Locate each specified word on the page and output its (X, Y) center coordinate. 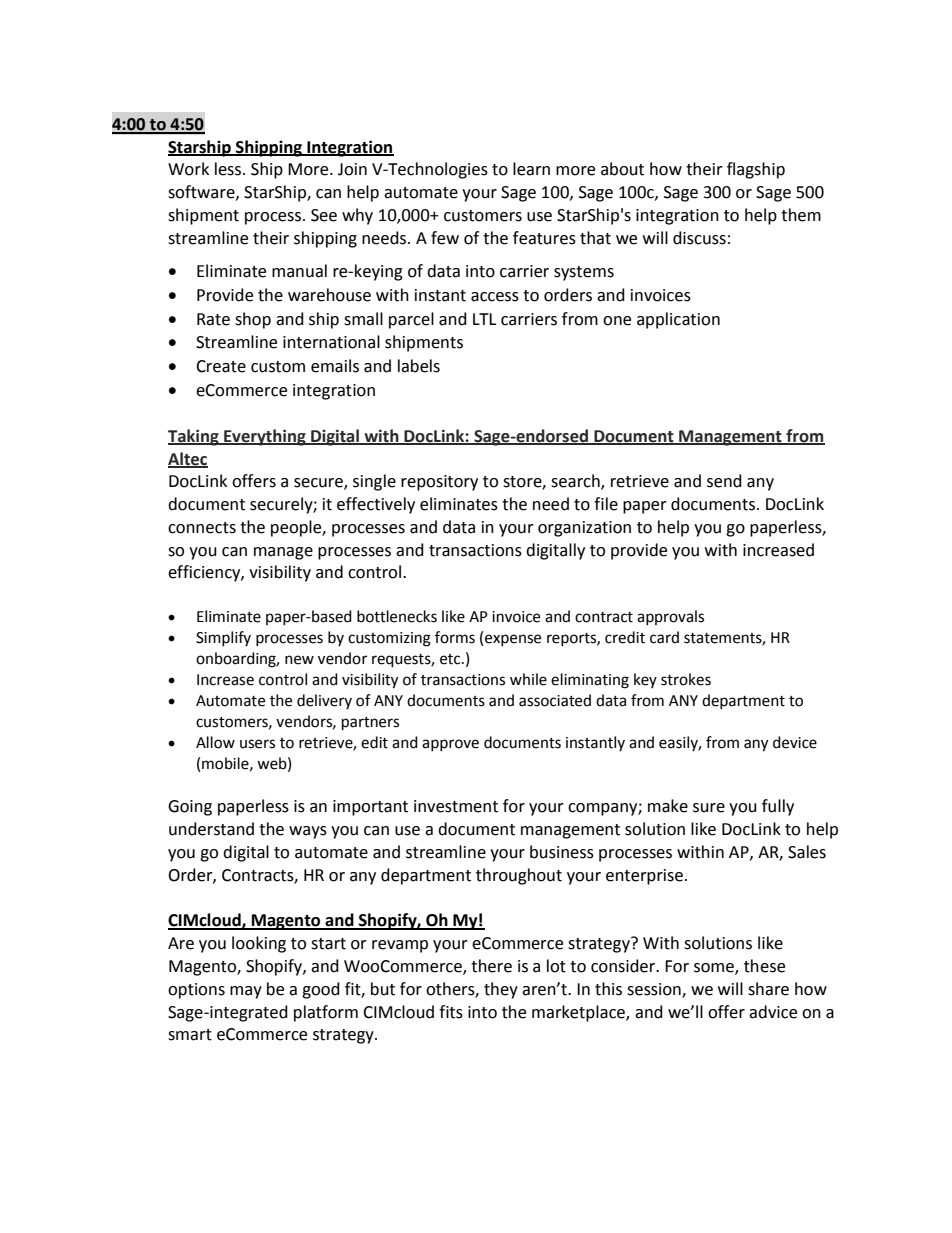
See (324, 215)
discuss (699, 238)
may (246, 992)
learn (531, 169)
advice (773, 1012)
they (501, 990)
